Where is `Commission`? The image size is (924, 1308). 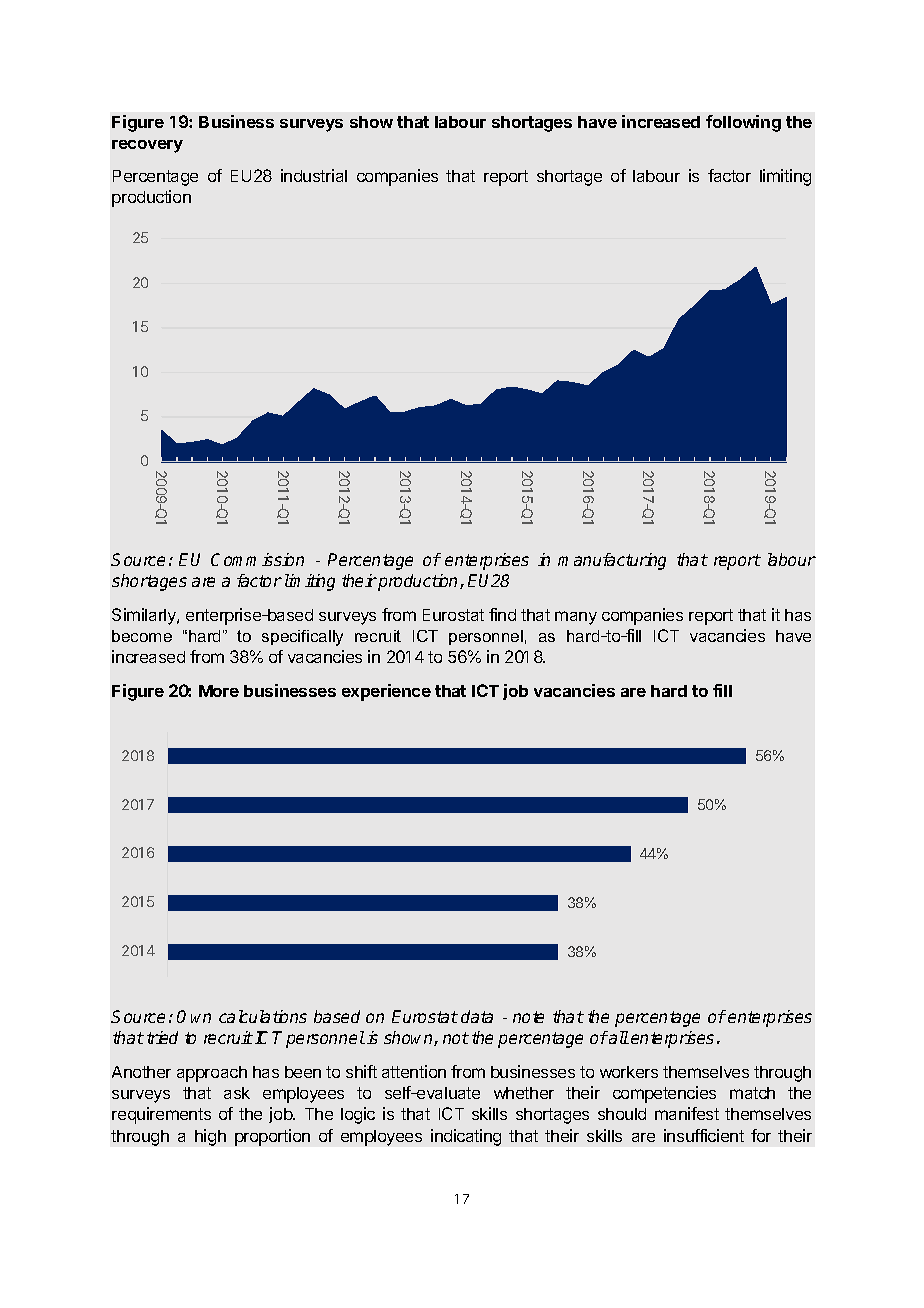 Commission is located at coordinates (257, 559).
